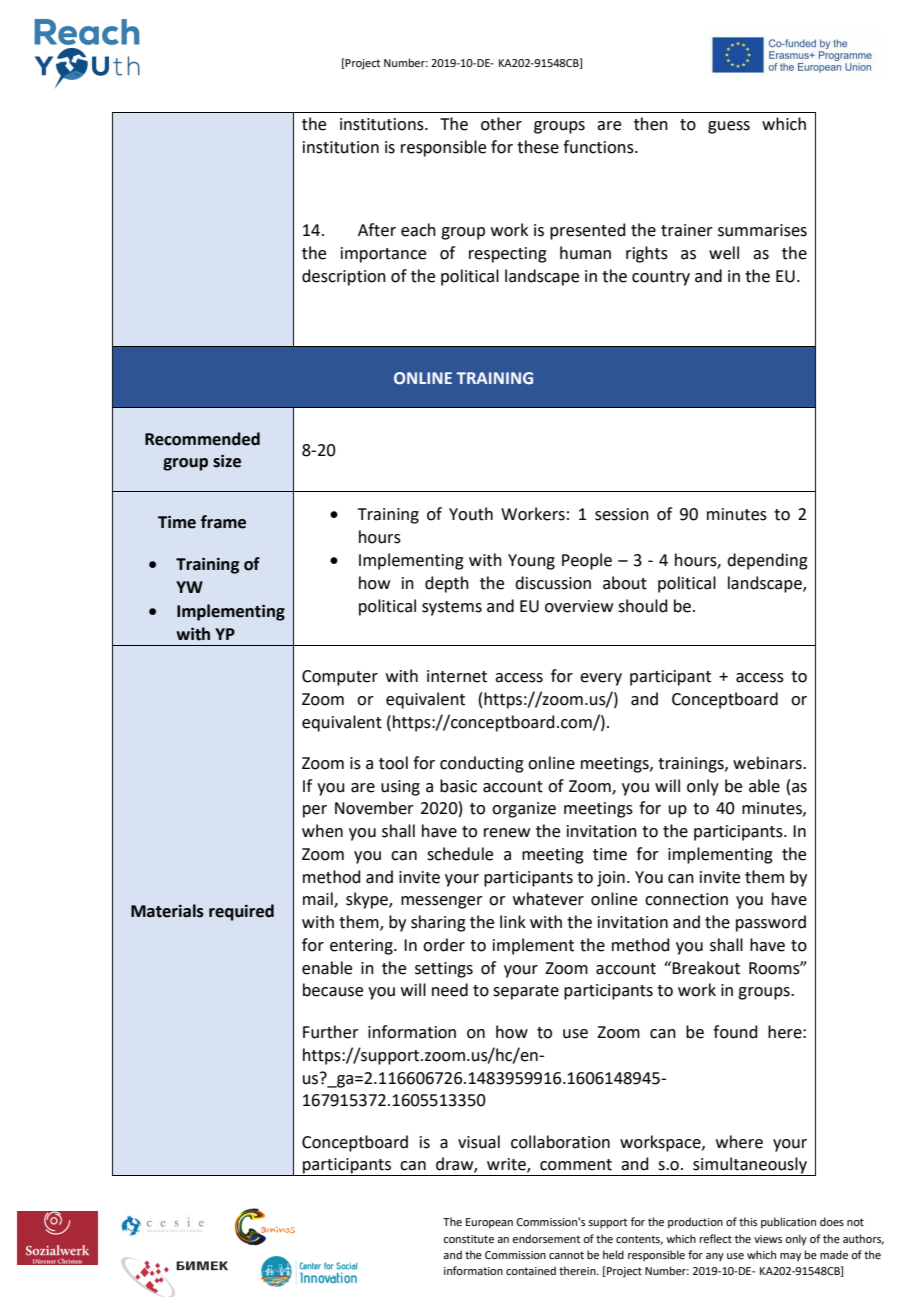 This screenshot has width=924, height=1308. Describe the element at coordinates (377, 230) in the screenshot. I see `After` at that location.
